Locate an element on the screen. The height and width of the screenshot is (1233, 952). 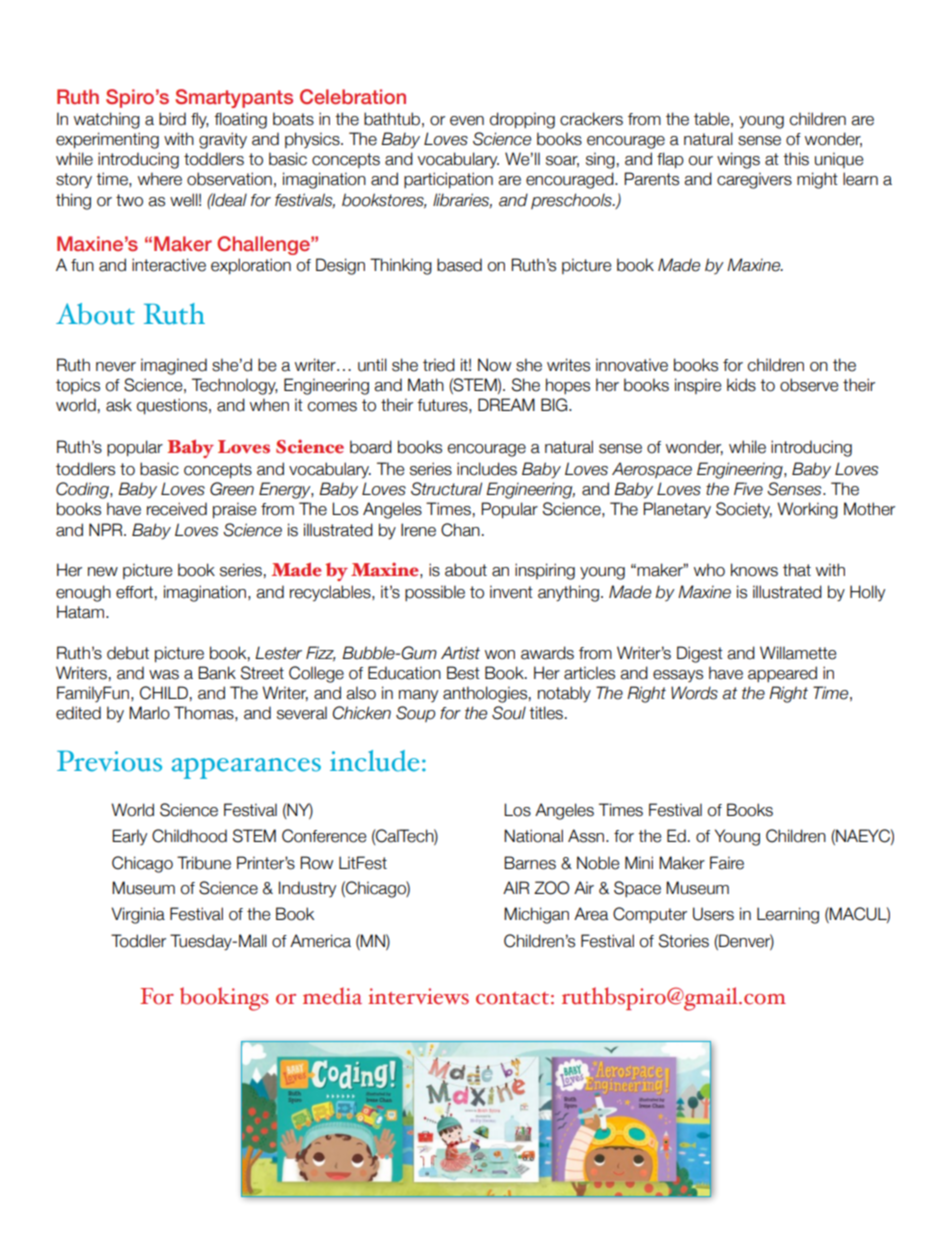
this is located at coordinates (796, 159).
